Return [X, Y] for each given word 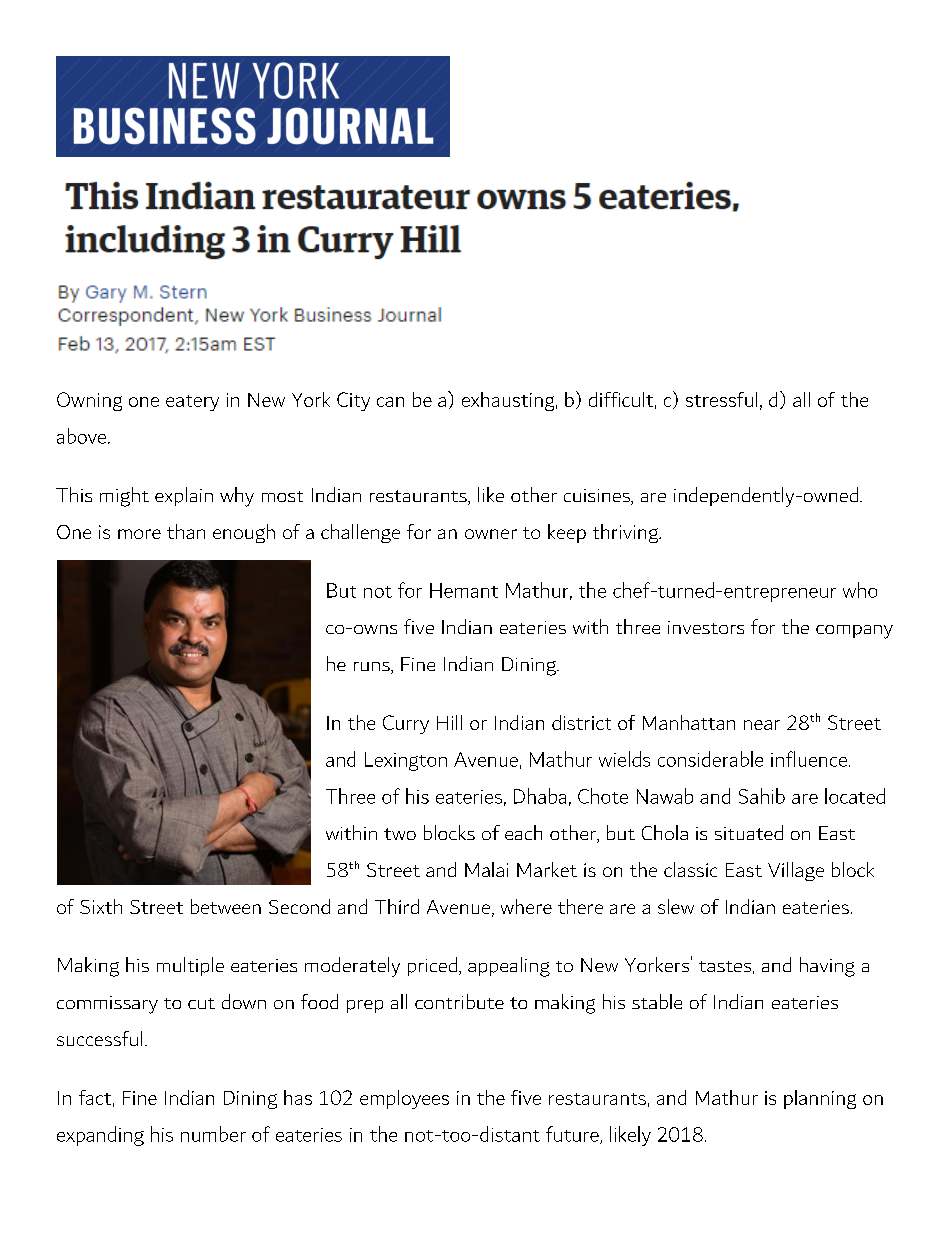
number [213, 1134]
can [390, 402]
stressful [721, 399]
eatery [192, 403]
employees [404, 1099]
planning [820, 1099]
